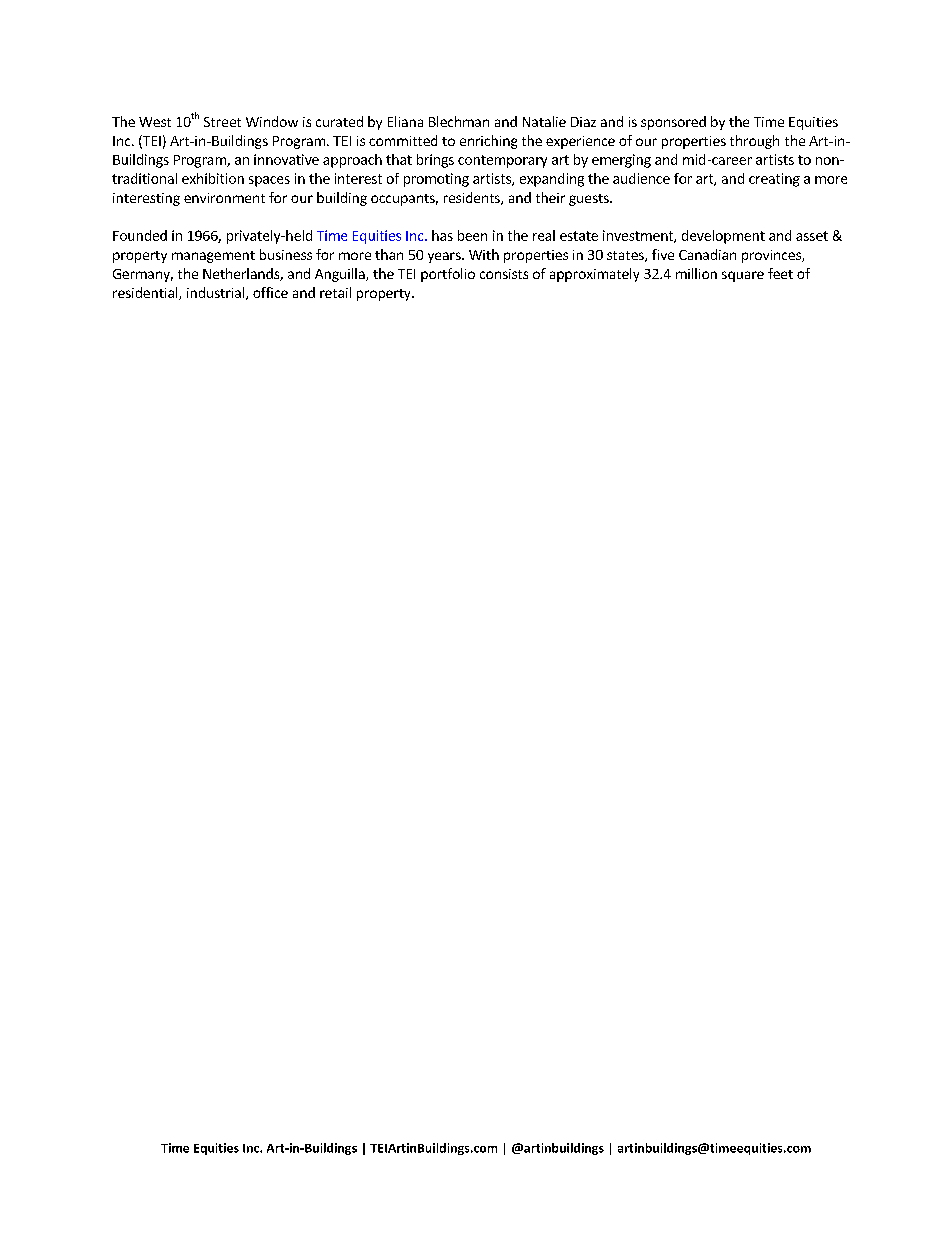 The height and width of the document is (1233, 952). What do you see at coordinates (502, 161) in the document?
I see `contemporary` at bounding box center [502, 161].
